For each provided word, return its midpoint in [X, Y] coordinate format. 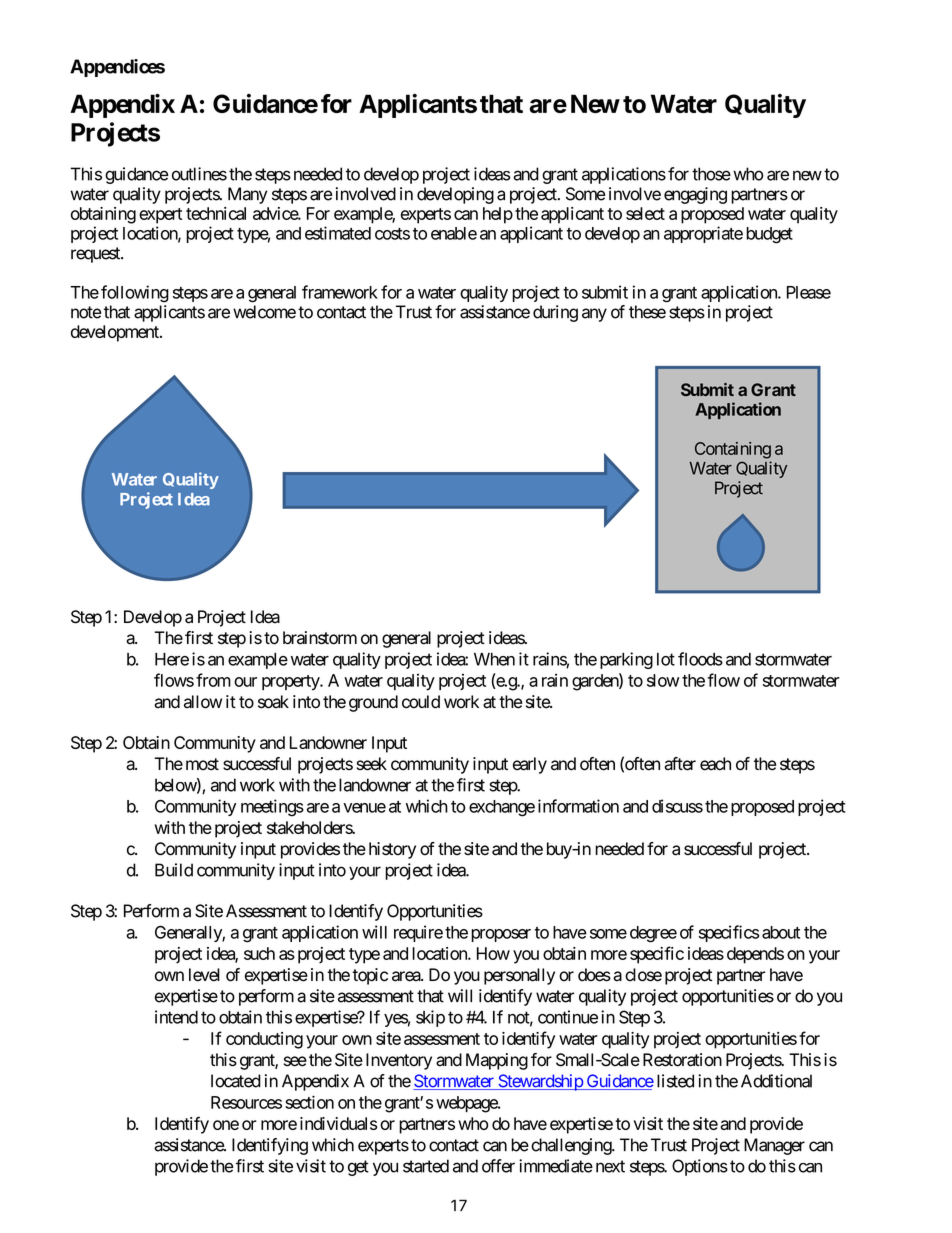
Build [174, 870]
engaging [695, 195]
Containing [733, 450]
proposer [501, 935]
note [86, 312]
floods [700, 659]
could [421, 702]
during [555, 313]
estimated [338, 233]
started [426, 1166]
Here [172, 659]
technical [216, 213]
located [236, 1081]
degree [653, 934]
